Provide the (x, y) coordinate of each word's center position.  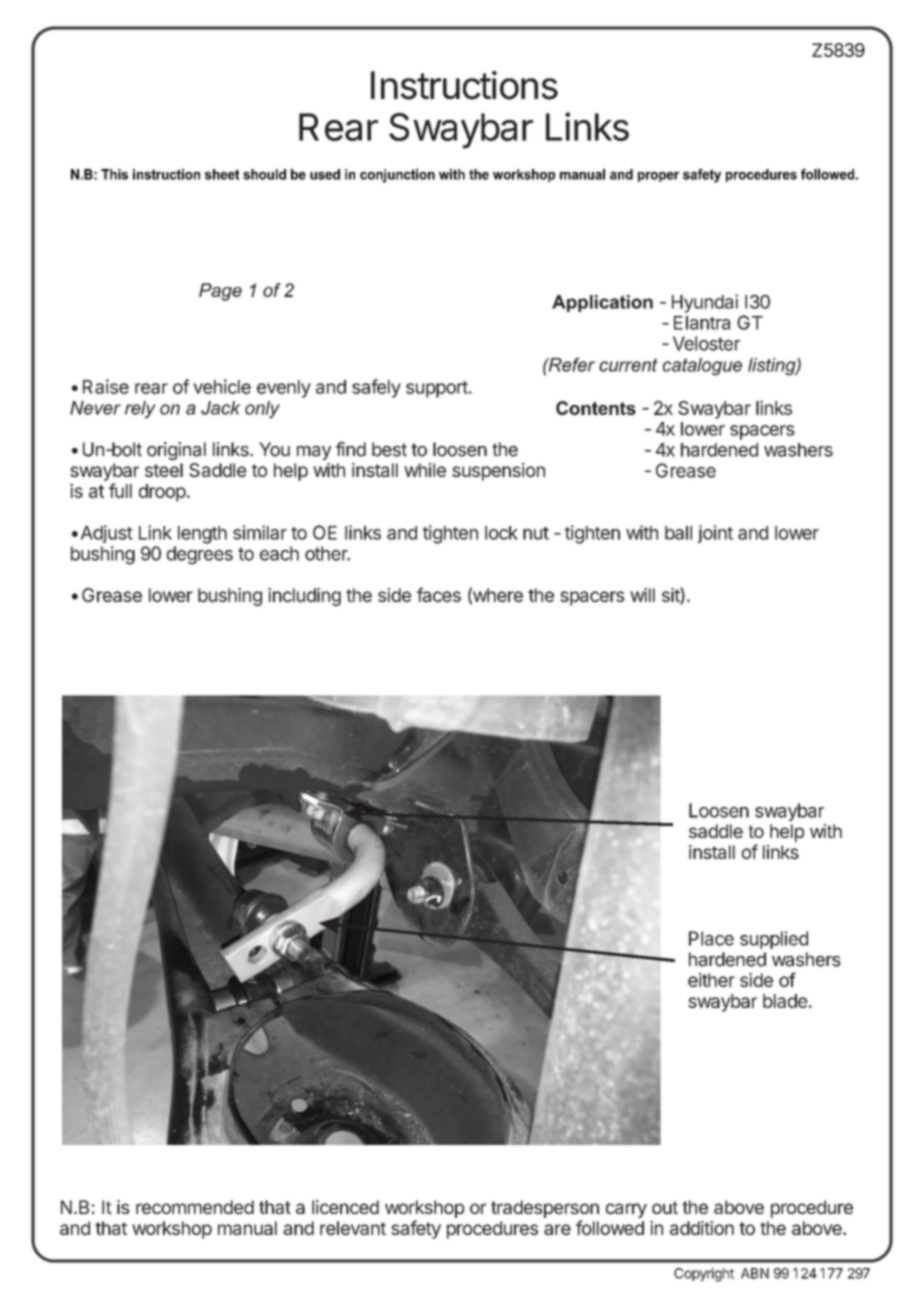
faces (439, 594)
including (304, 597)
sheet (222, 174)
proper (658, 177)
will (642, 595)
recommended (195, 1207)
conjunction (397, 176)
